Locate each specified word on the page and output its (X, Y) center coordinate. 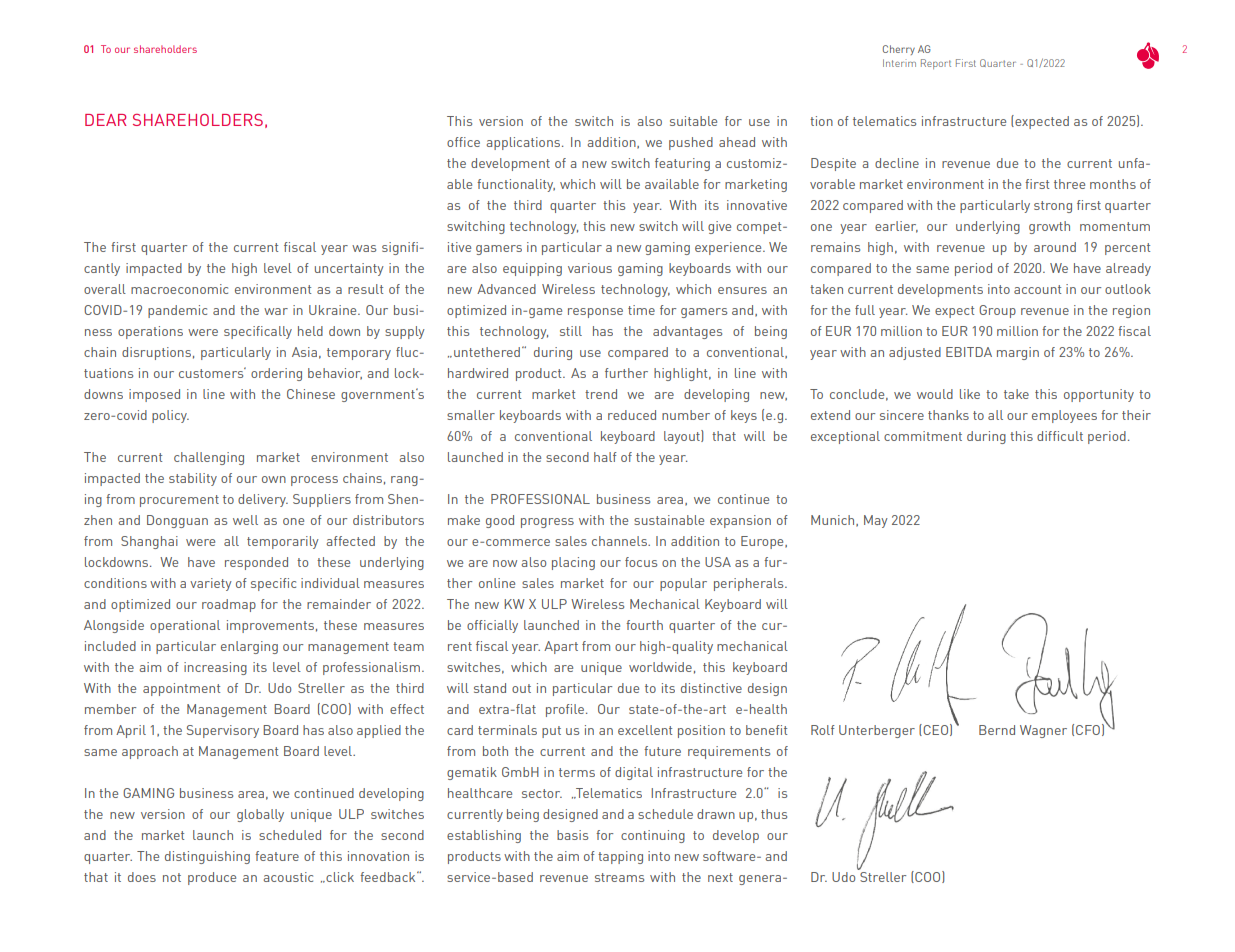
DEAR (105, 120)
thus (774, 814)
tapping (620, 857)
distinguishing (207, 857)
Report (936, 64)
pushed (691, 143)
